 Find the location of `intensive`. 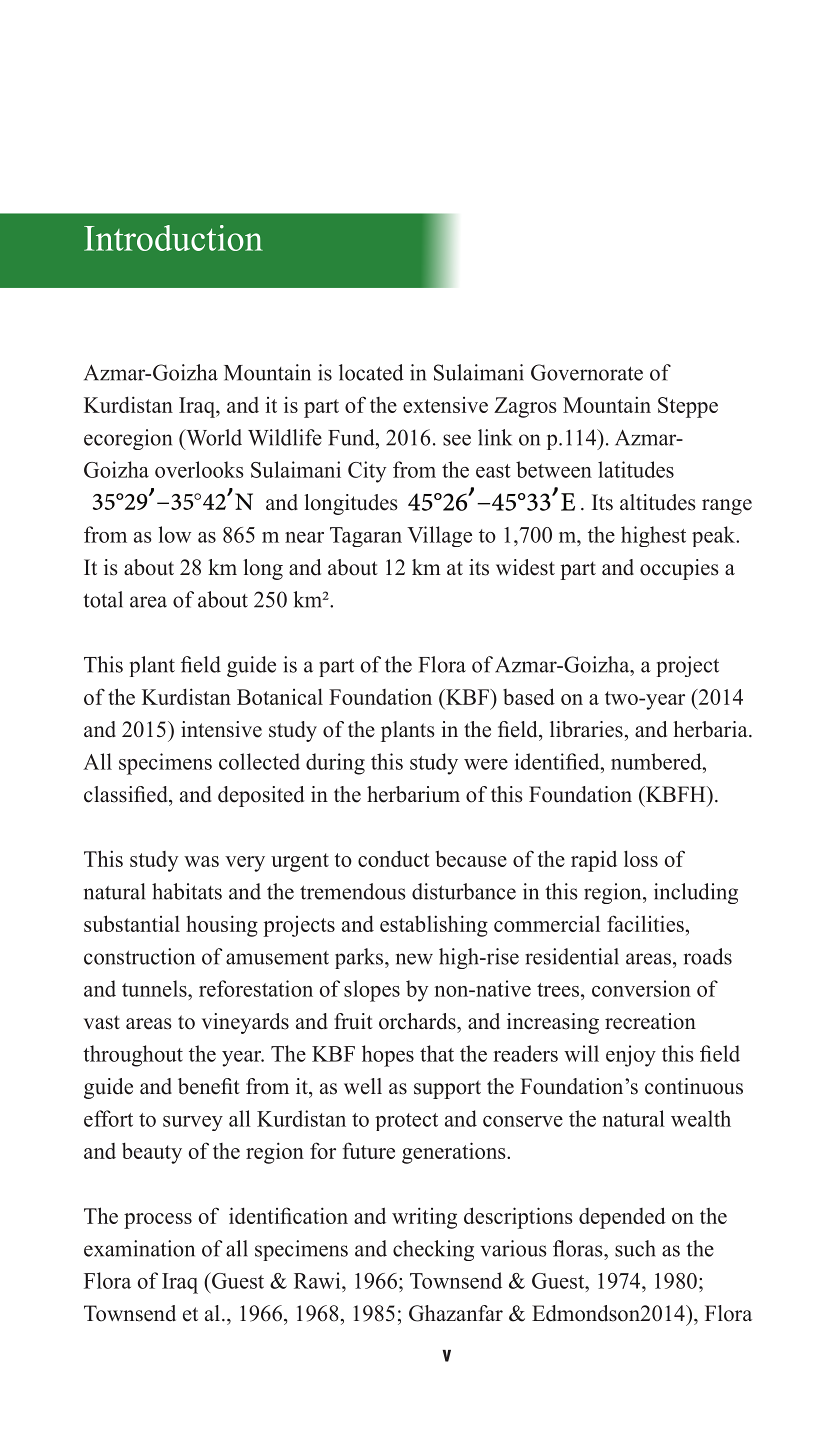

intensive is located at coordinates (221, 729).
